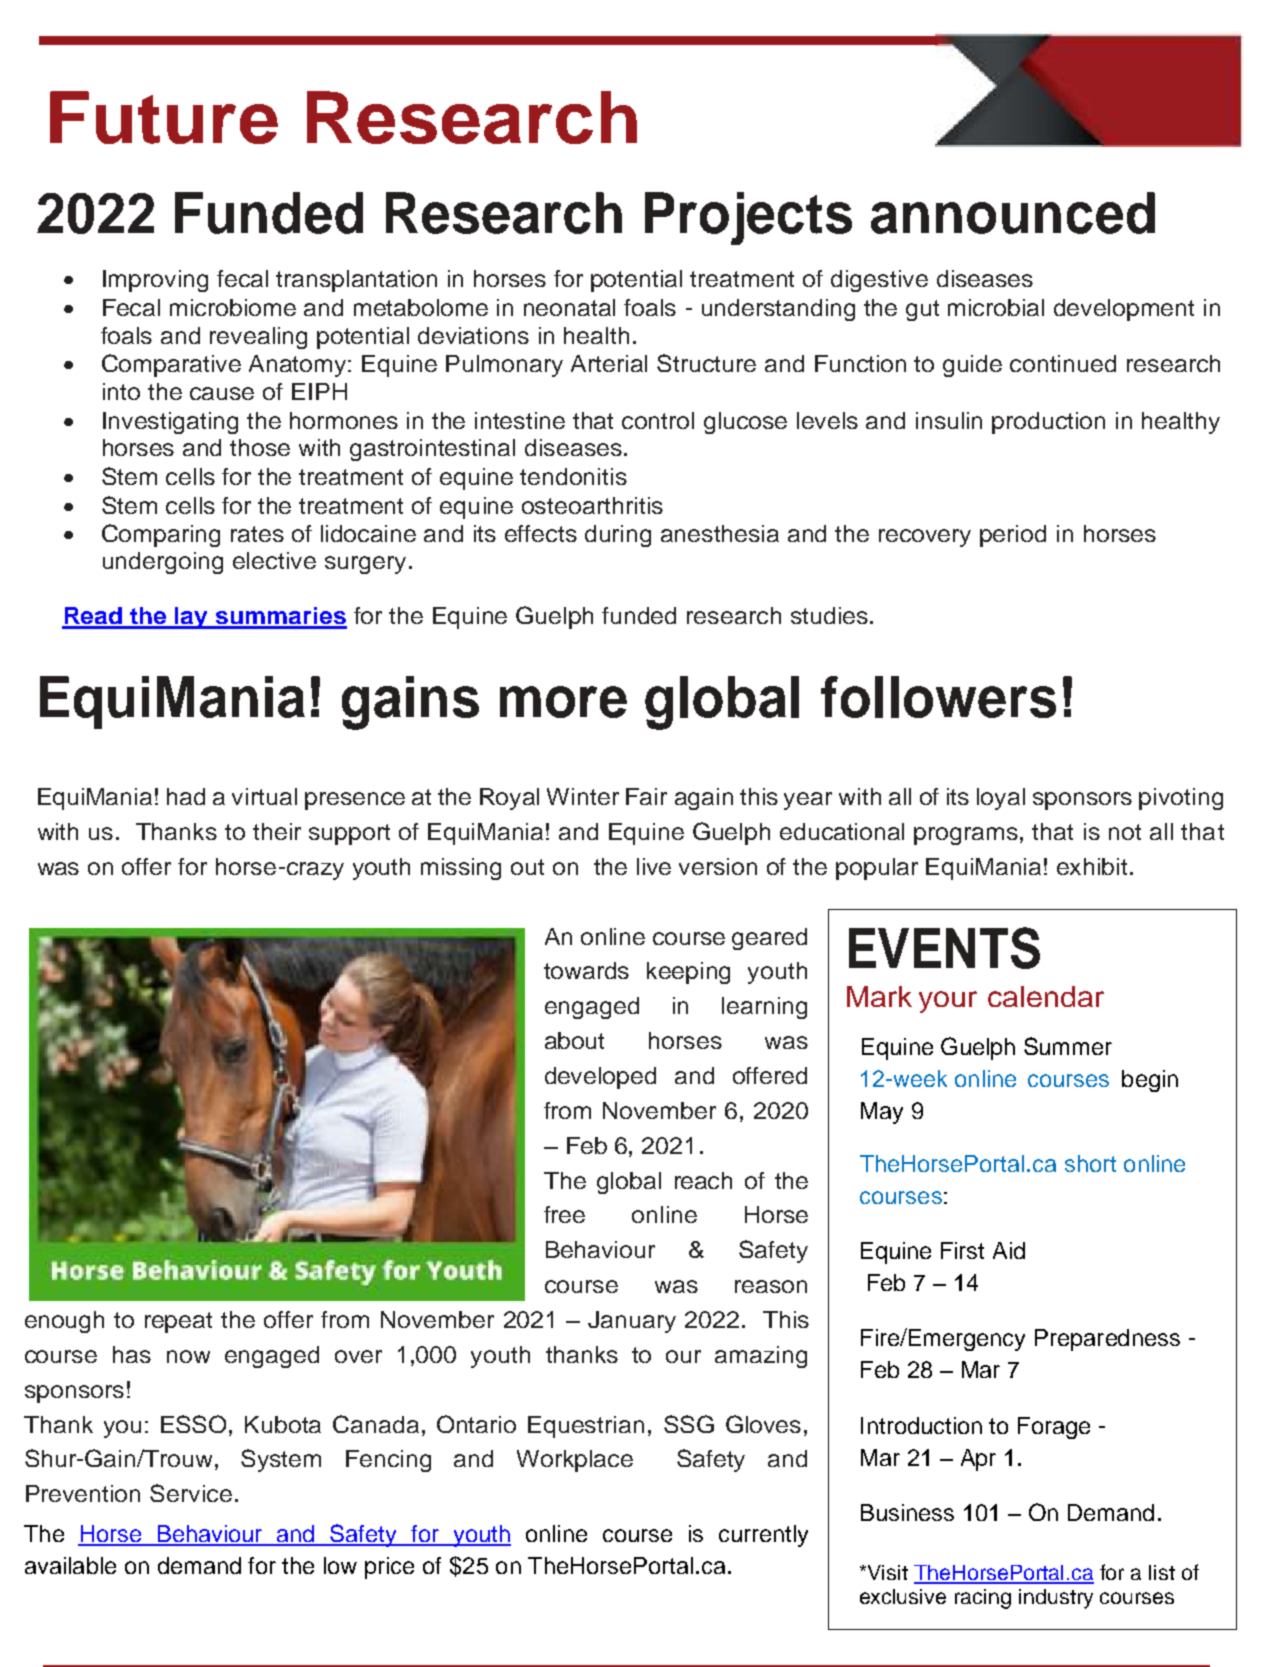 The width and height of the document is (1279, 1667). Describe the element at coordinates (748, 218) in the document. I see `Projects` at that location.
